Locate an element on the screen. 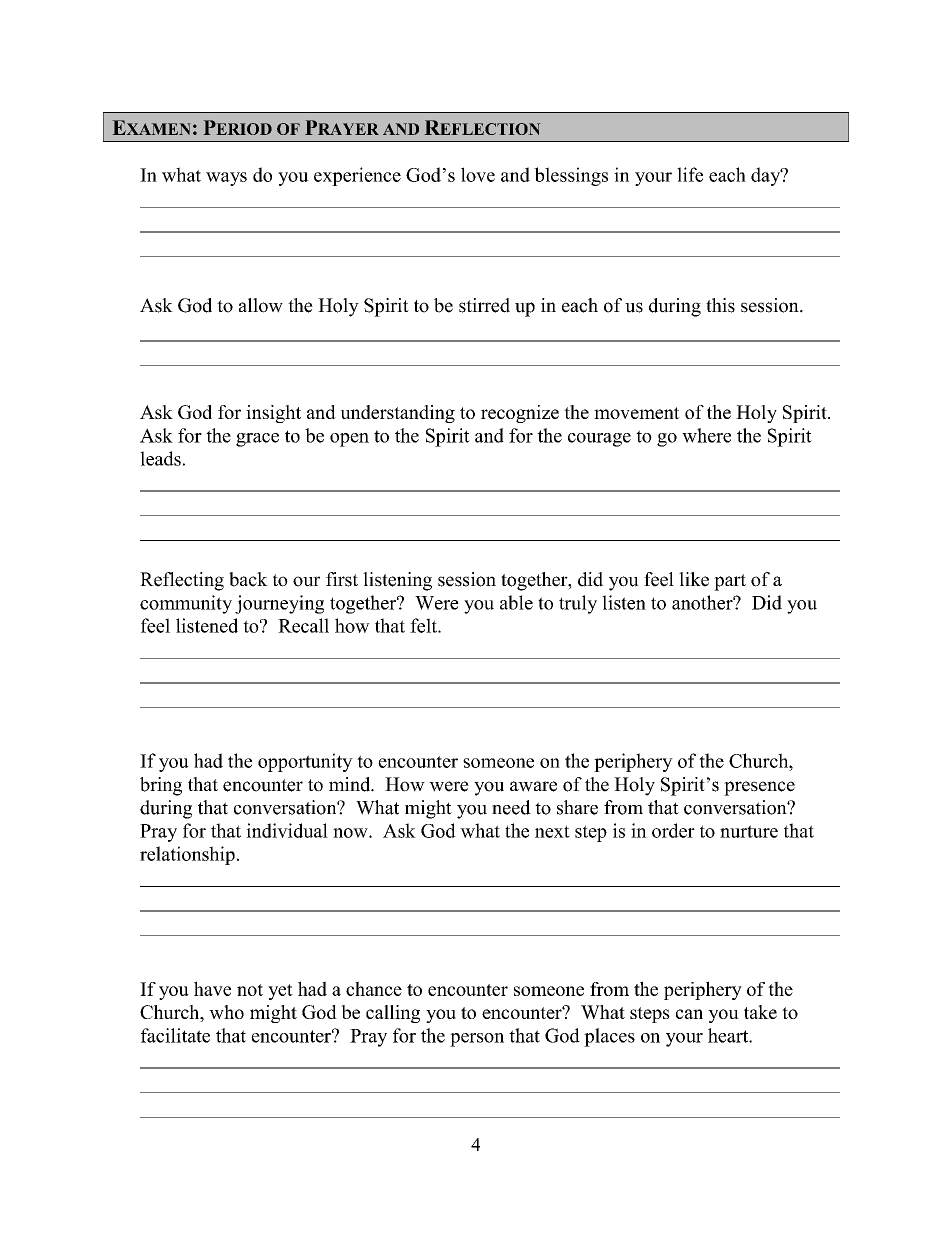 Image resolution: width=952 pixels, height=1233 pixels. person is located at coordinates (477, 1040).
